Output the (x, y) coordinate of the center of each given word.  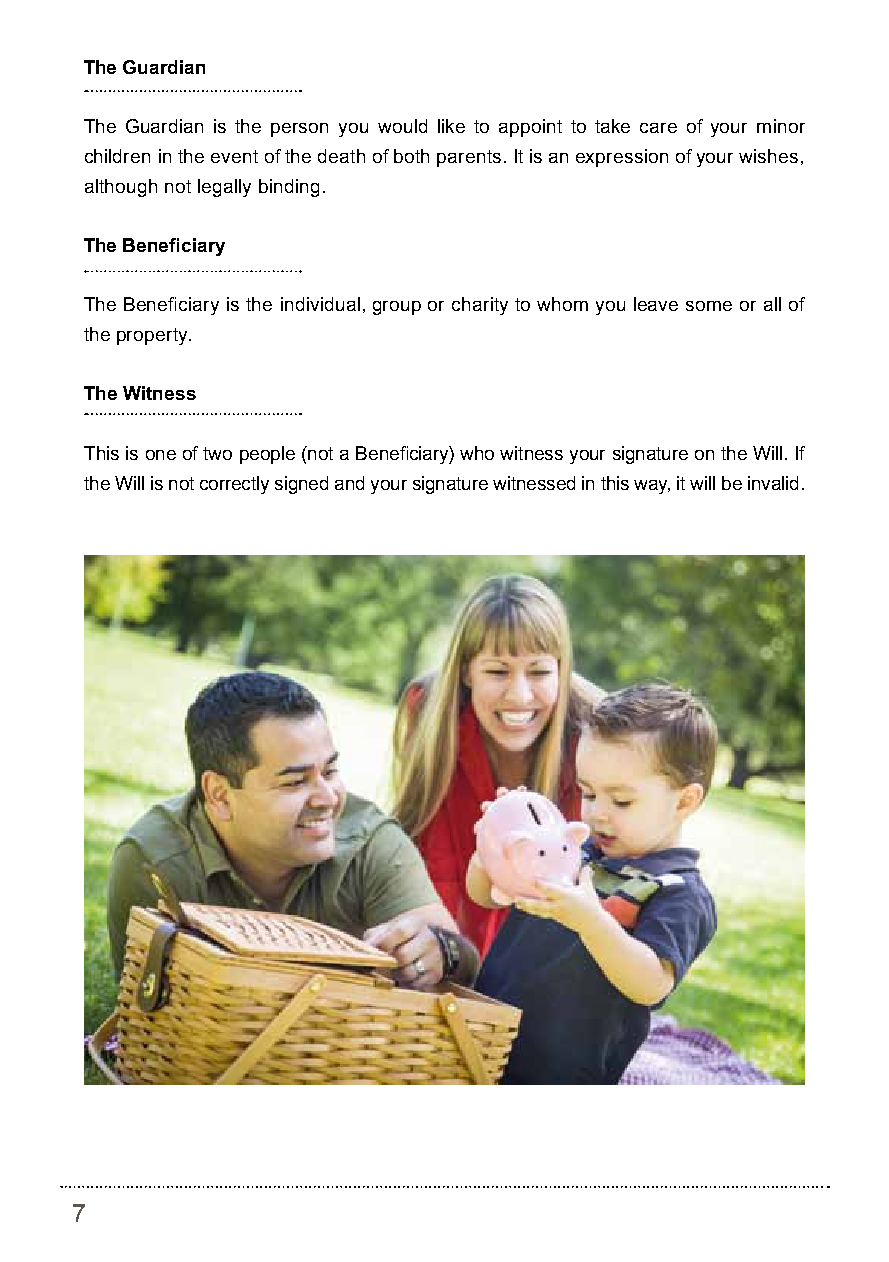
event (234, 156)
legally (224, 188)
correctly (234, 485)
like (451, 126)
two (217, 453)
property (153, 336)
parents (469, 158)
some (709, 306)
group (397, 308)
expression (622, 158)
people (267, 455)
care (658, 128)
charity (480, 306)
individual (320, 304)
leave (656, 304)
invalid (773, 483)
